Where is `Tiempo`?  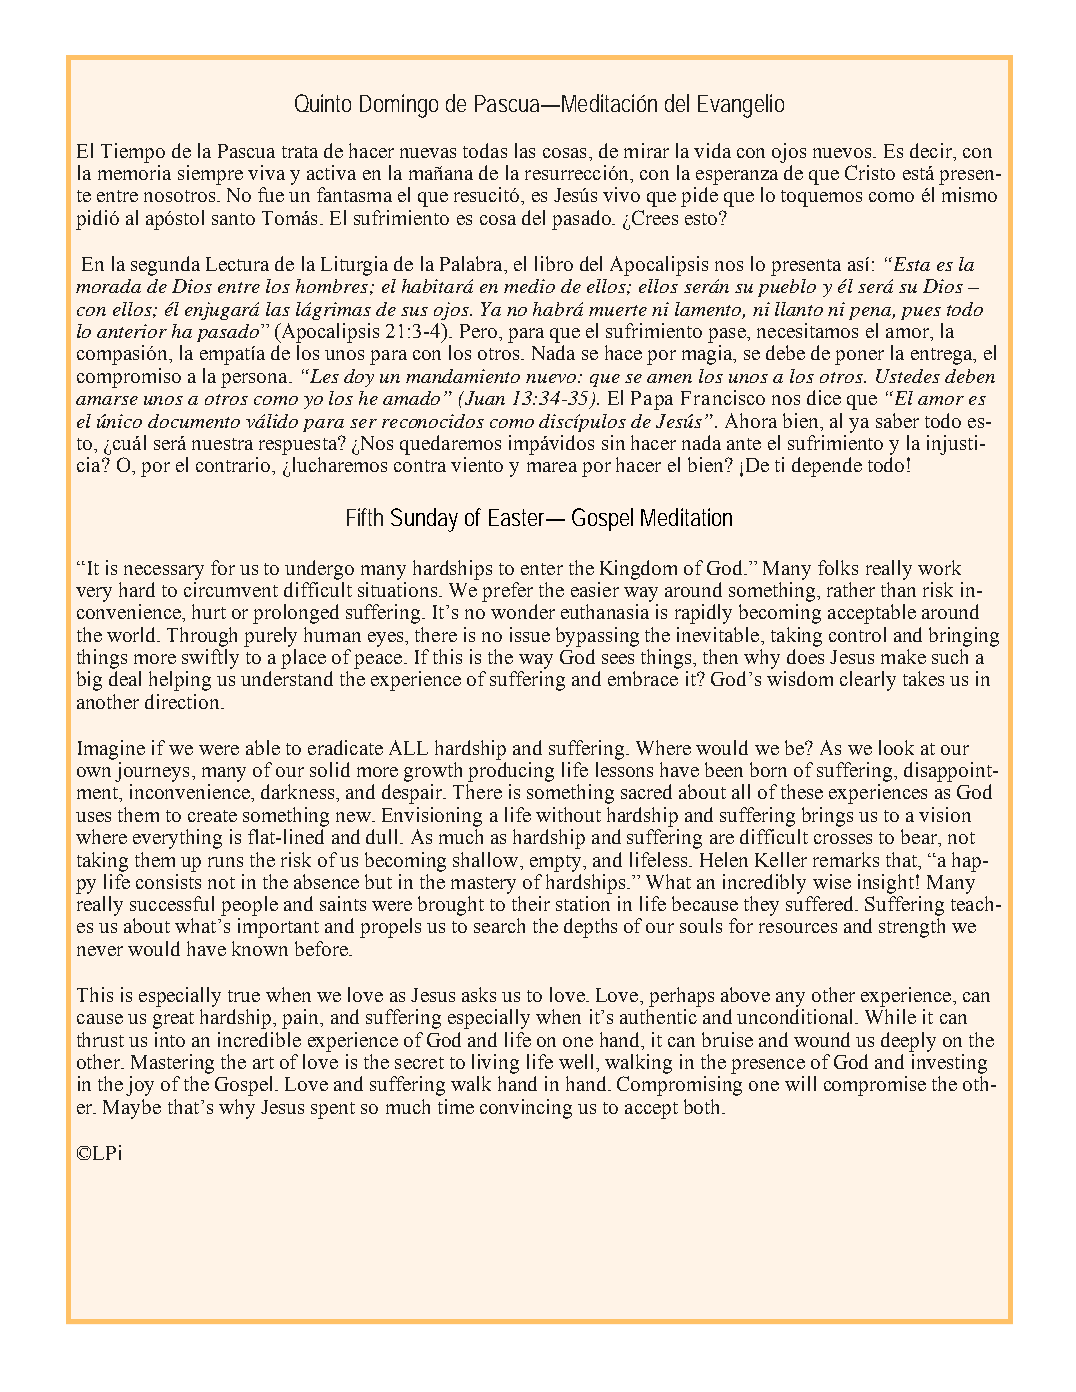 Tiempo is located at coordinates (133, 153).
